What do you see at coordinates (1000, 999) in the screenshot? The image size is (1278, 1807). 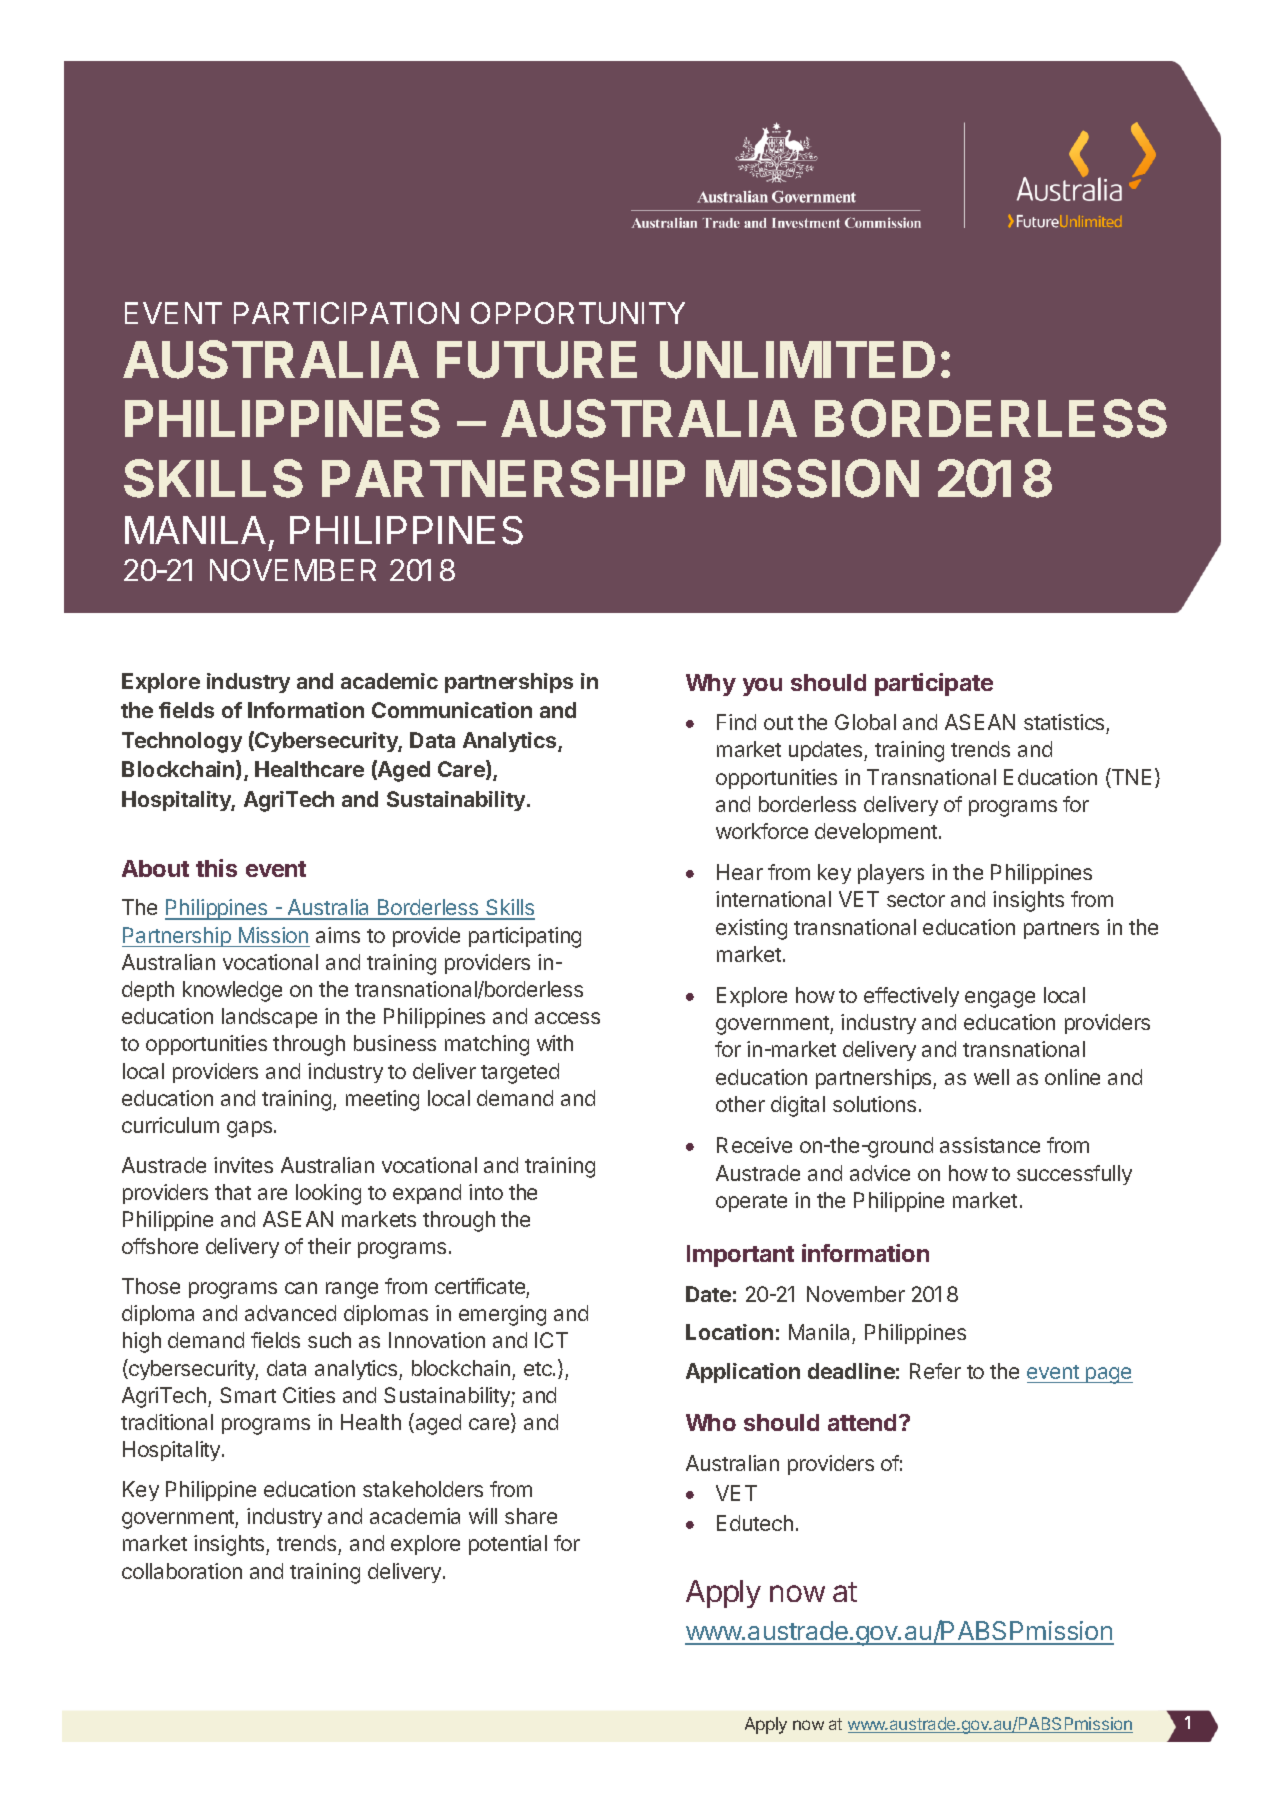 I see `engage` at bounding box center [1000, 999].
